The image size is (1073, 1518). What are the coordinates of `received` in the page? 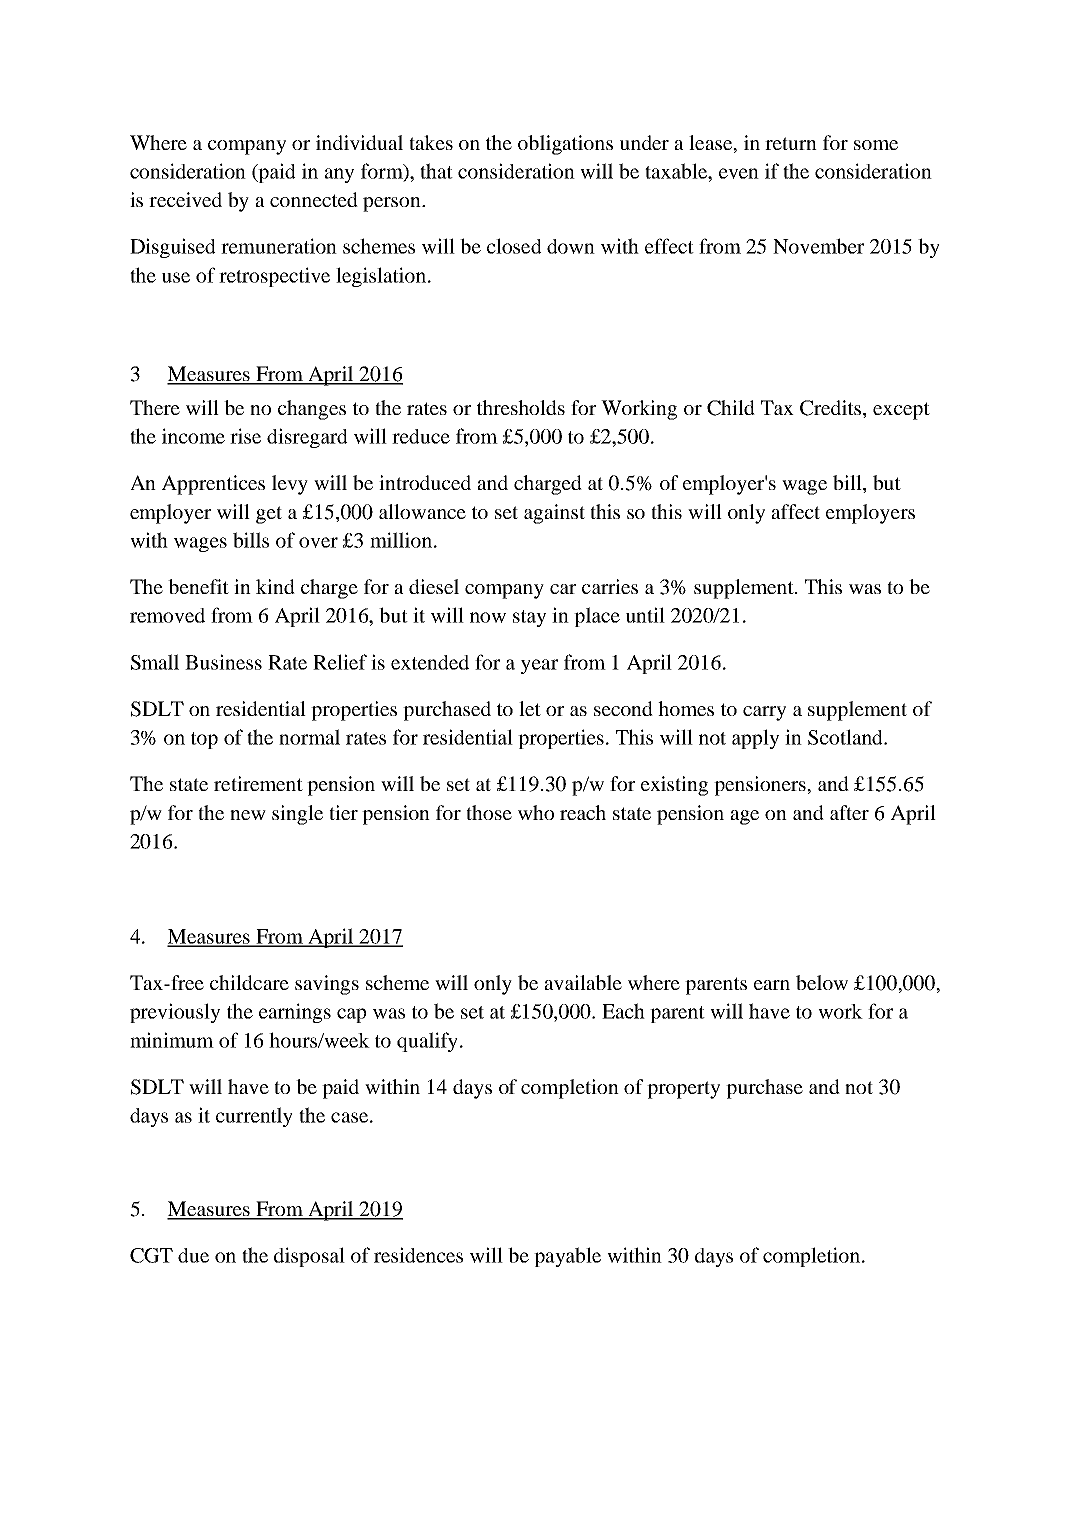 It's located at (185, 199).
